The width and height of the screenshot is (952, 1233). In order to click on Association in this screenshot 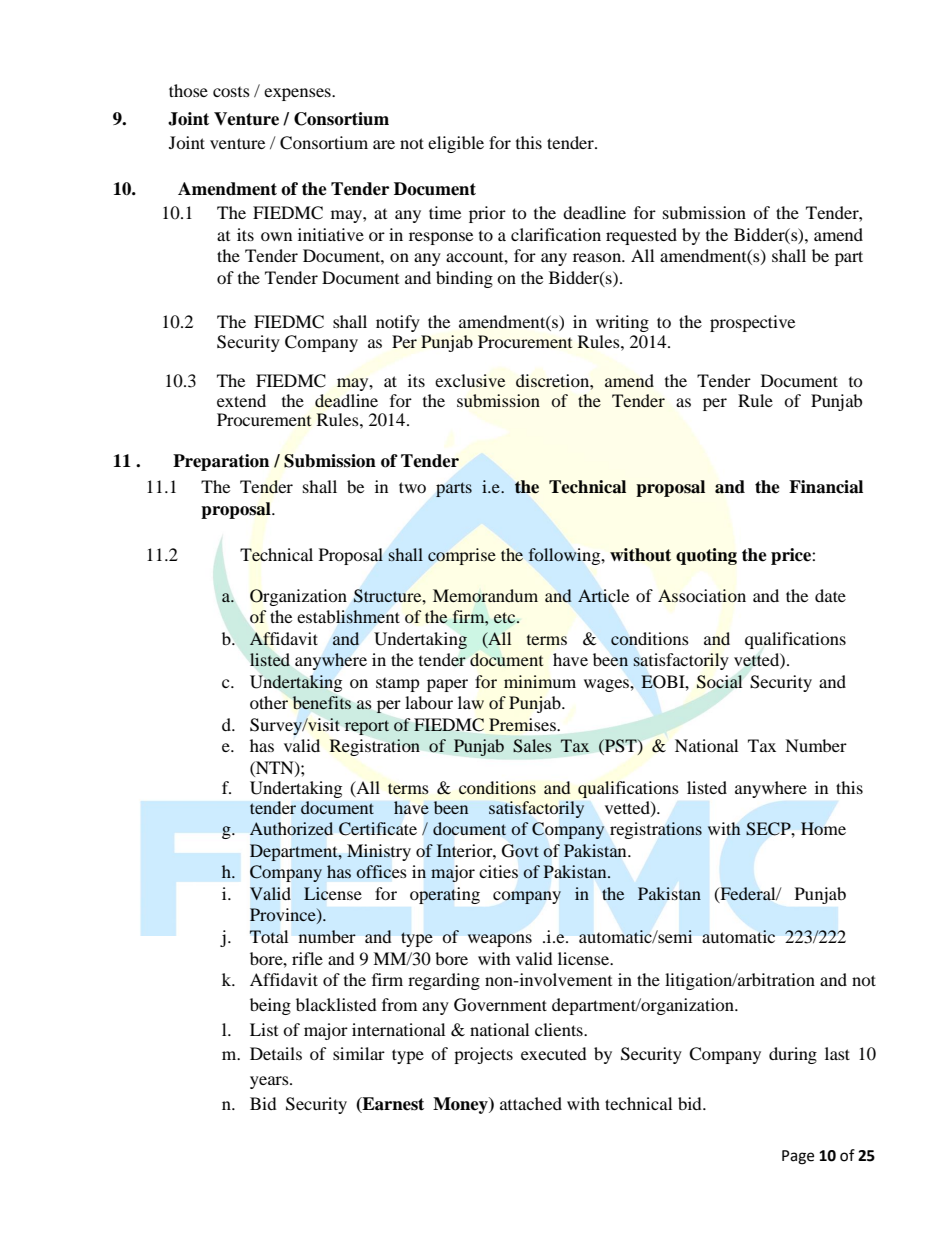, I will do `click(702, 596)`.
